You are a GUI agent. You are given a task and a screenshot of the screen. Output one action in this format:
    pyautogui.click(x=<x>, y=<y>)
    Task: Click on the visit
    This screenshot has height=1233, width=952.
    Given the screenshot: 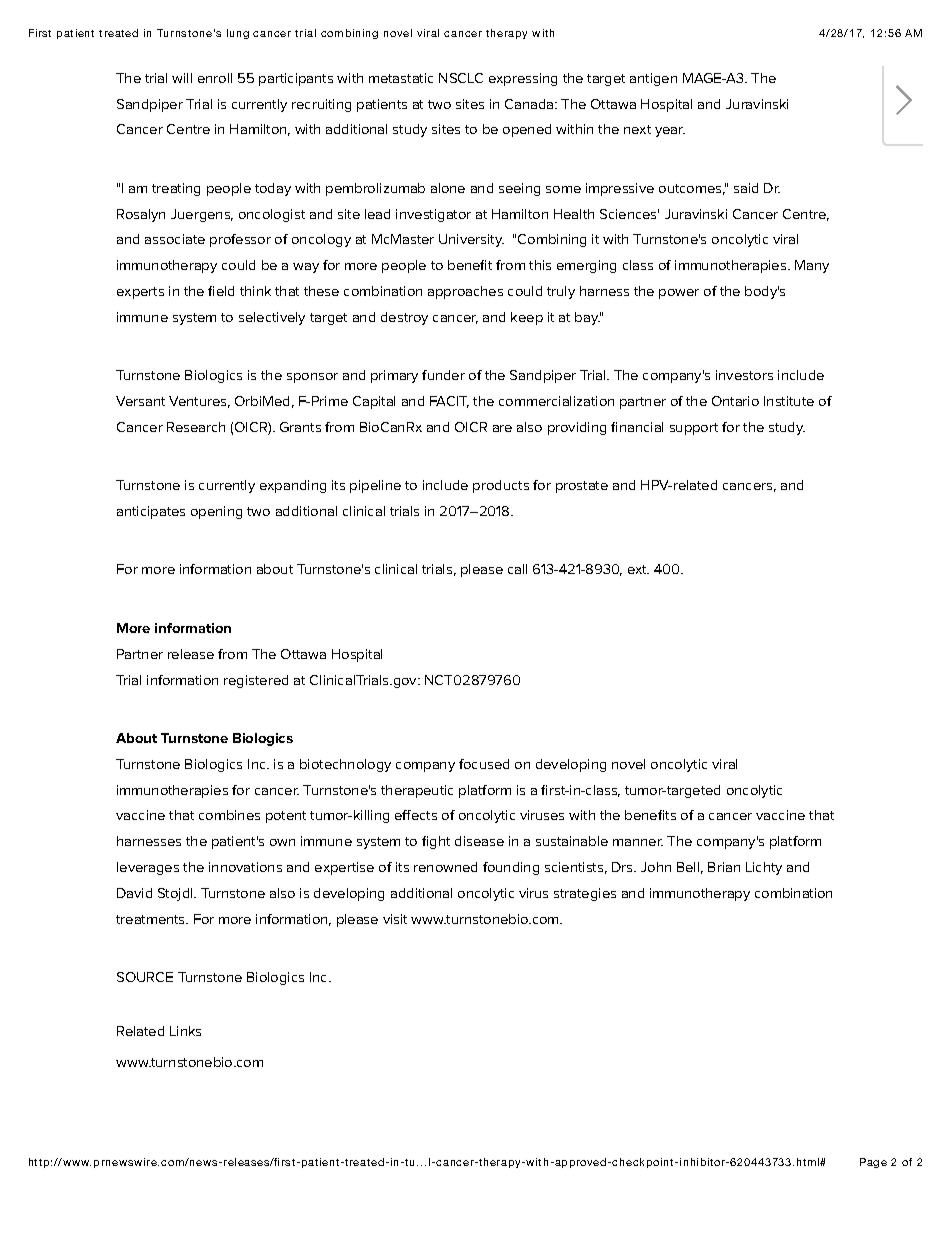 What is the action you would take?
    pyautogui.click(x=395, y=919)
